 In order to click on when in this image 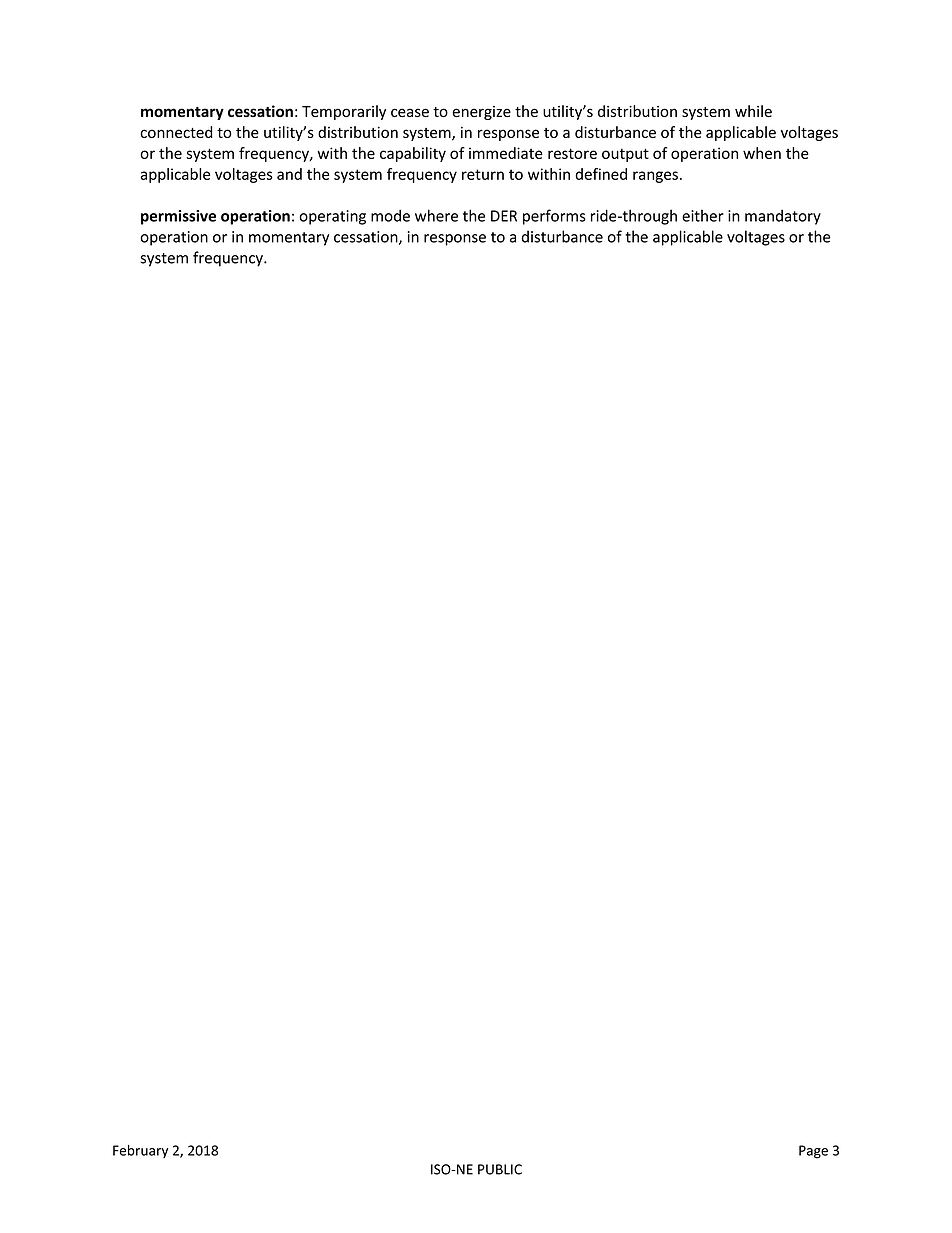, I will do `click(762, 153)`.
